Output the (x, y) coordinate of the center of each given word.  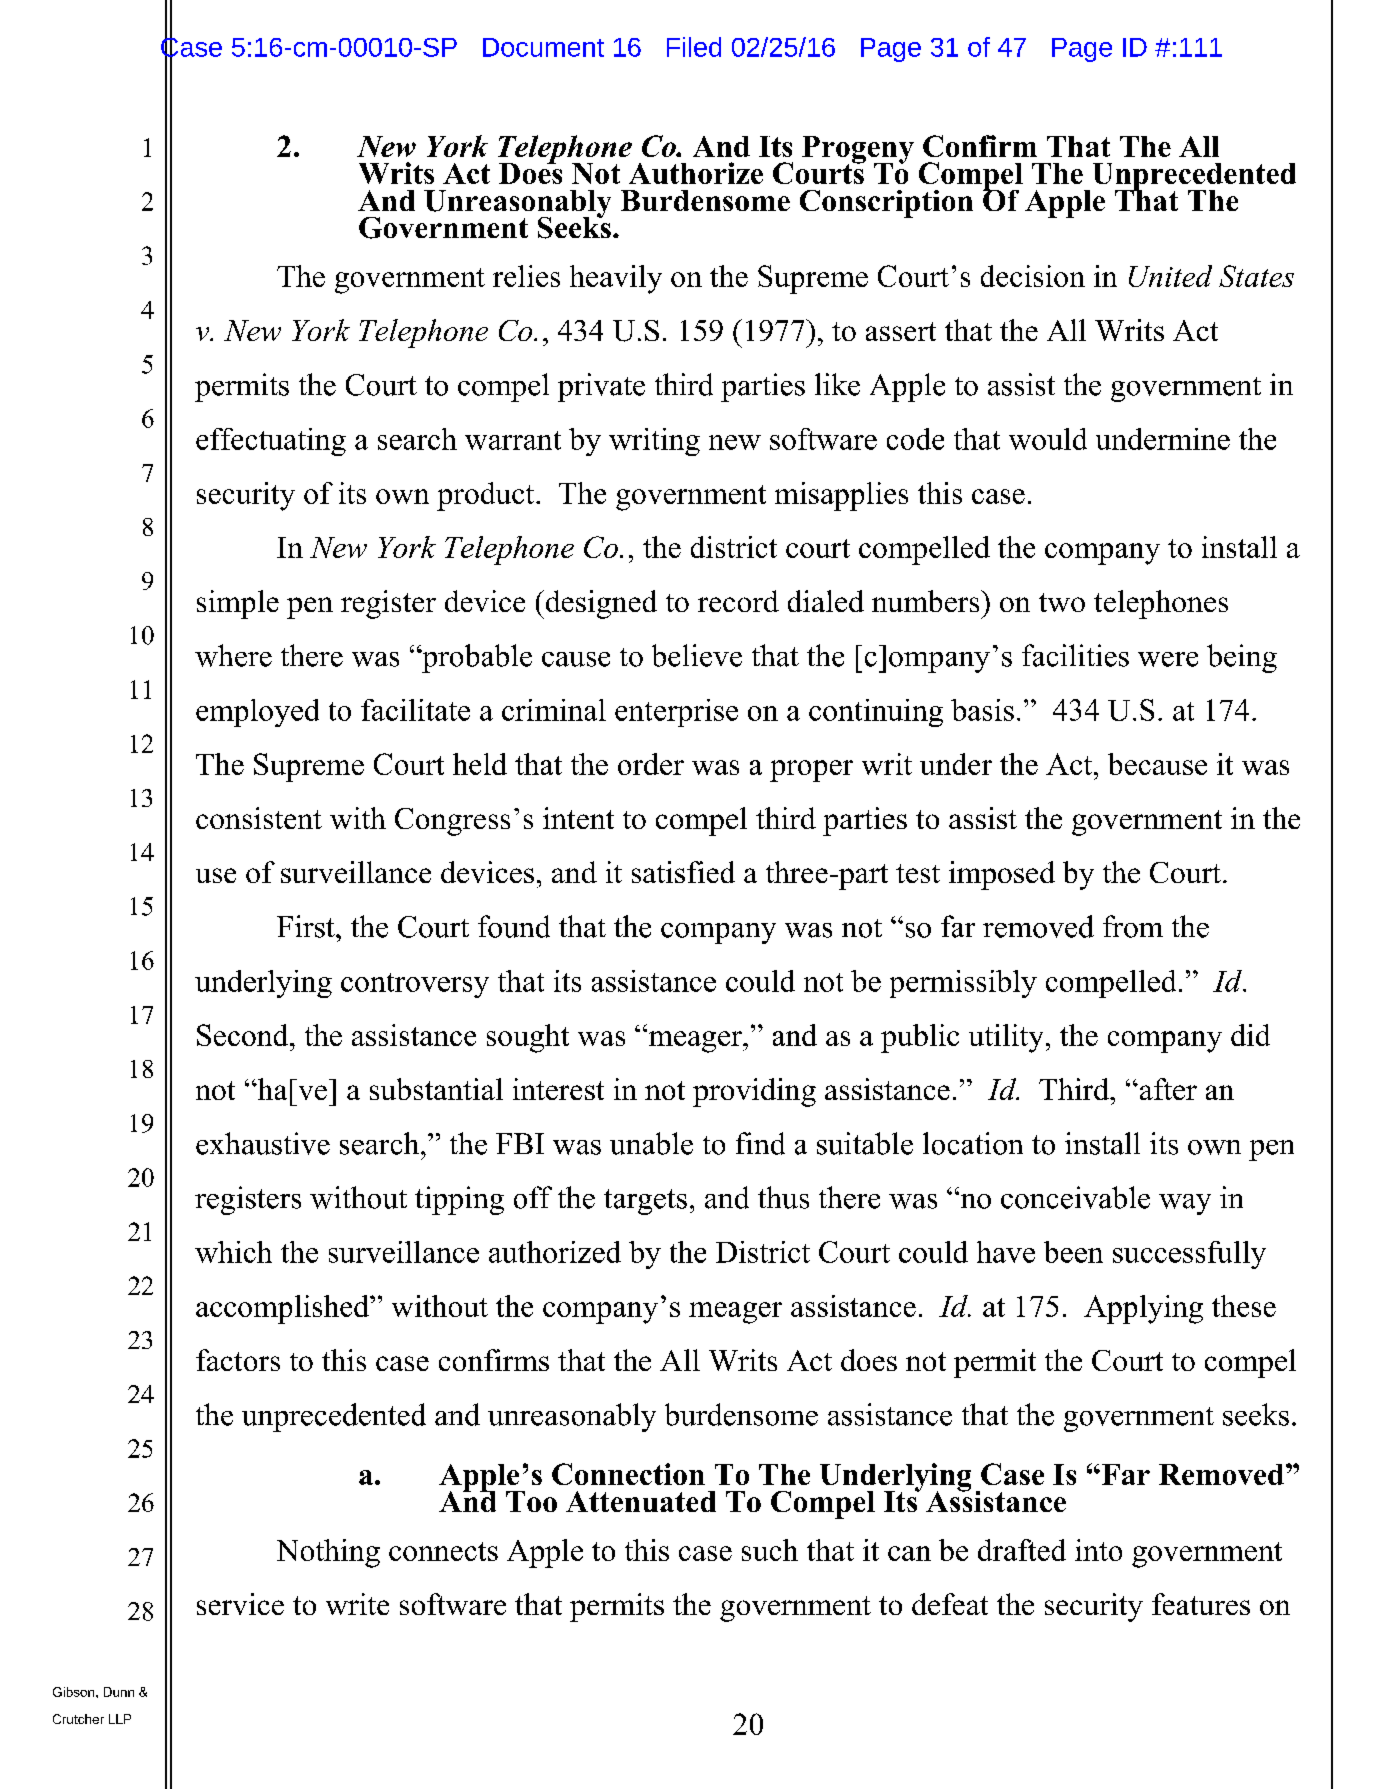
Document (543, 47)
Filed (694, 47)
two (1062, 602)
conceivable (1075, 1197)
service (240, 1604)
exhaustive (263, 1143)
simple (238, 604)
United (1170, 276)
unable (651, 1143)
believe (697, 655)
